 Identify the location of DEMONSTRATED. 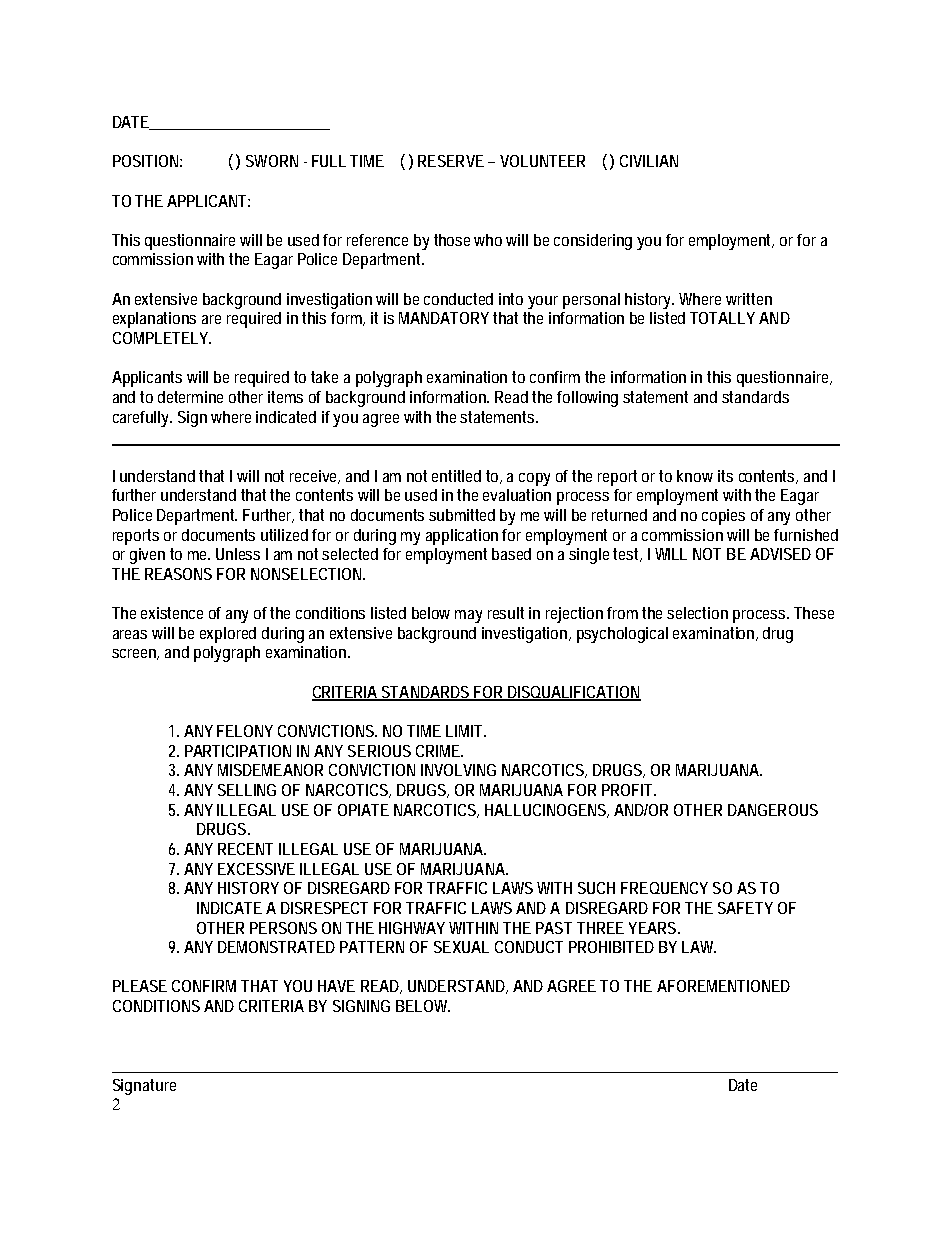
(276, 947).
